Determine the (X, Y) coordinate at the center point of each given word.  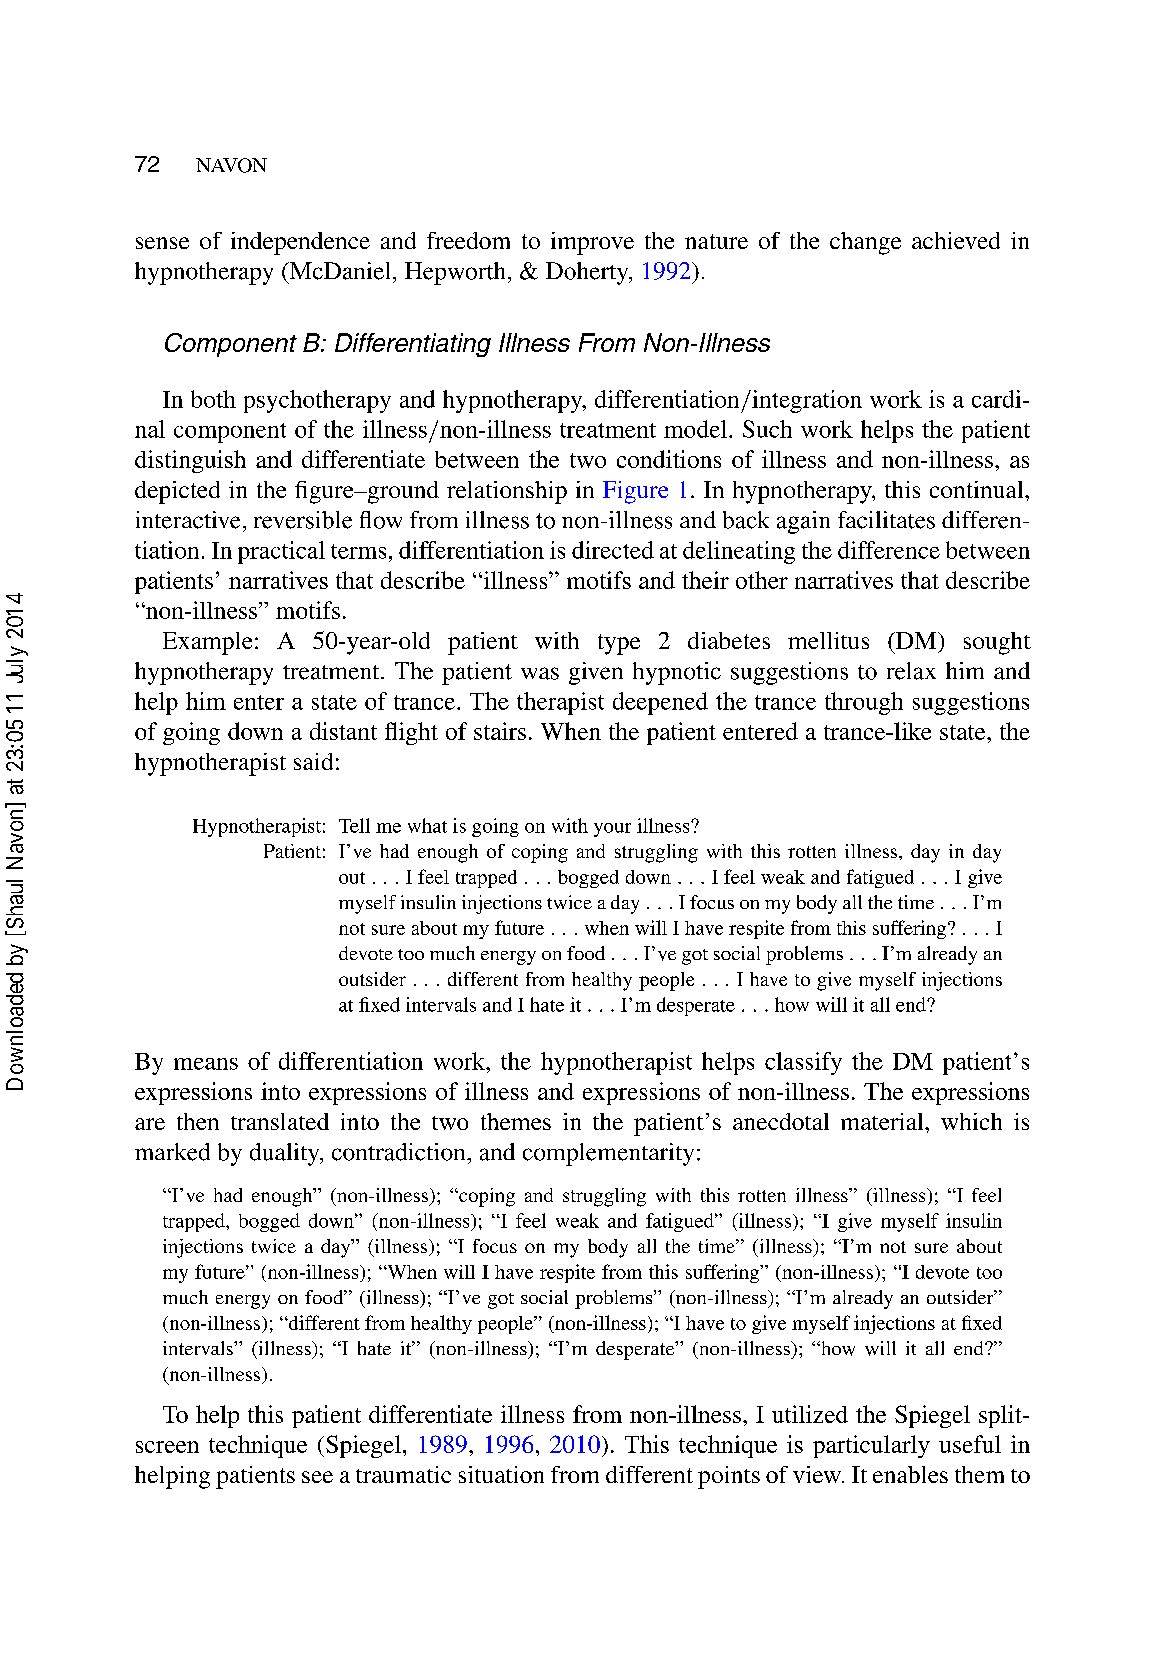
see (317, 1477)
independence (300, 243)
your (612, 830)
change (865, 243)
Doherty (588, 273)
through (864, 703)
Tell (354, 825)
